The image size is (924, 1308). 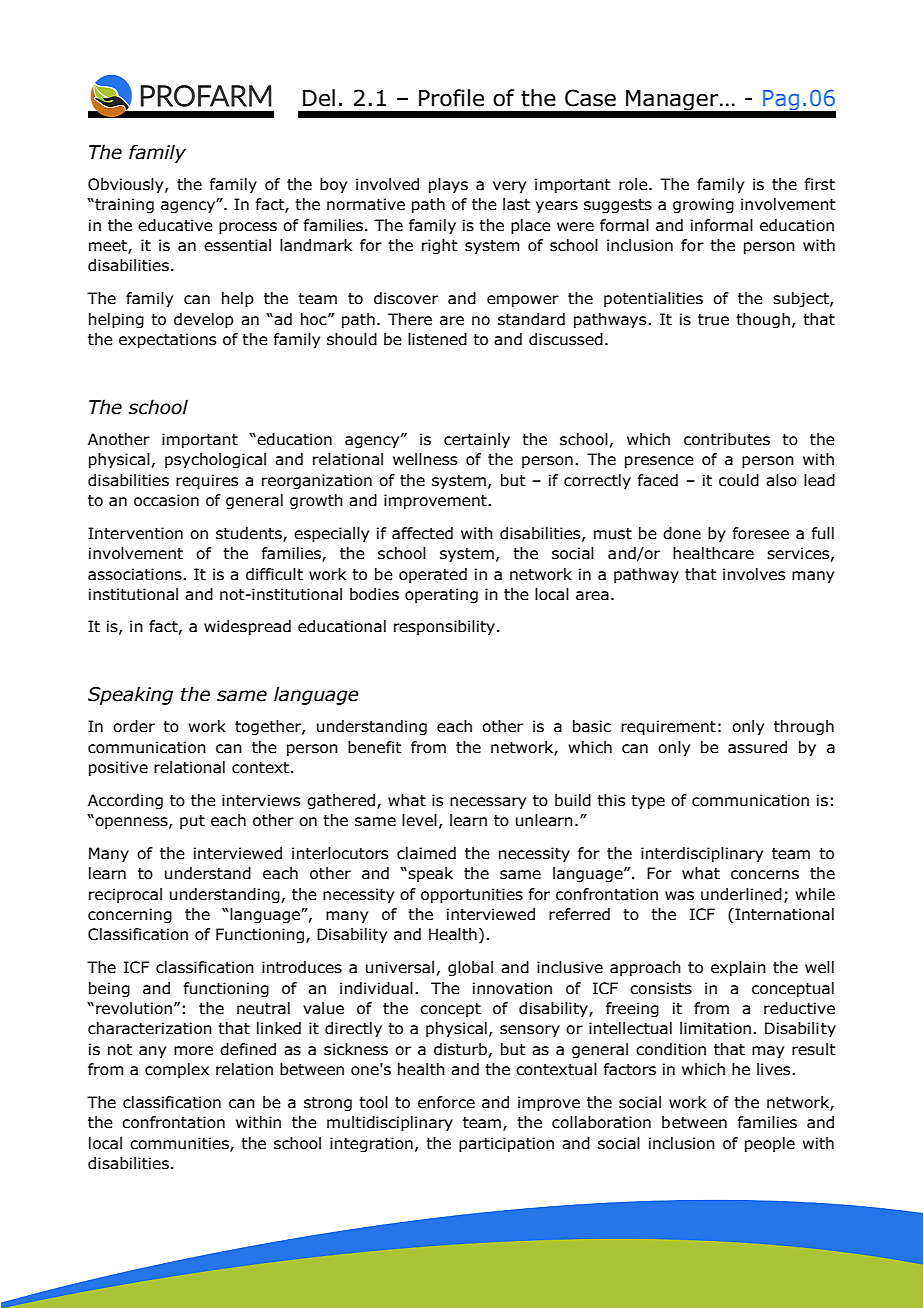 What do you see at coordinates (127, 185) in the page?
I see `Obviously` at bounding box center [127, 185].
